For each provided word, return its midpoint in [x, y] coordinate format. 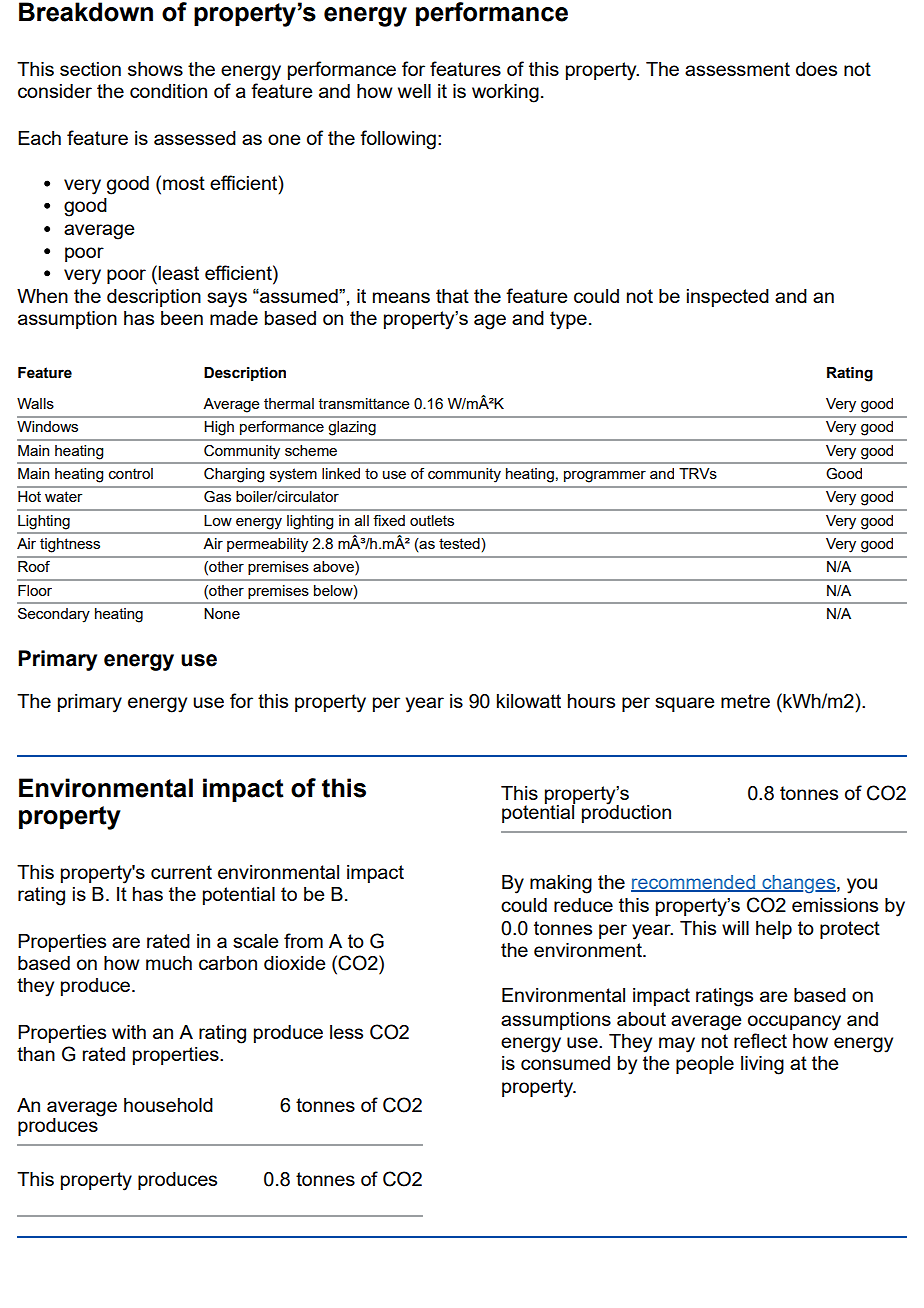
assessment [737, 69]
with [129, 1032]
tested [460, 543]
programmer [605, 477]
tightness [70, 545]
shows [155, 69]
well [414, 91]
